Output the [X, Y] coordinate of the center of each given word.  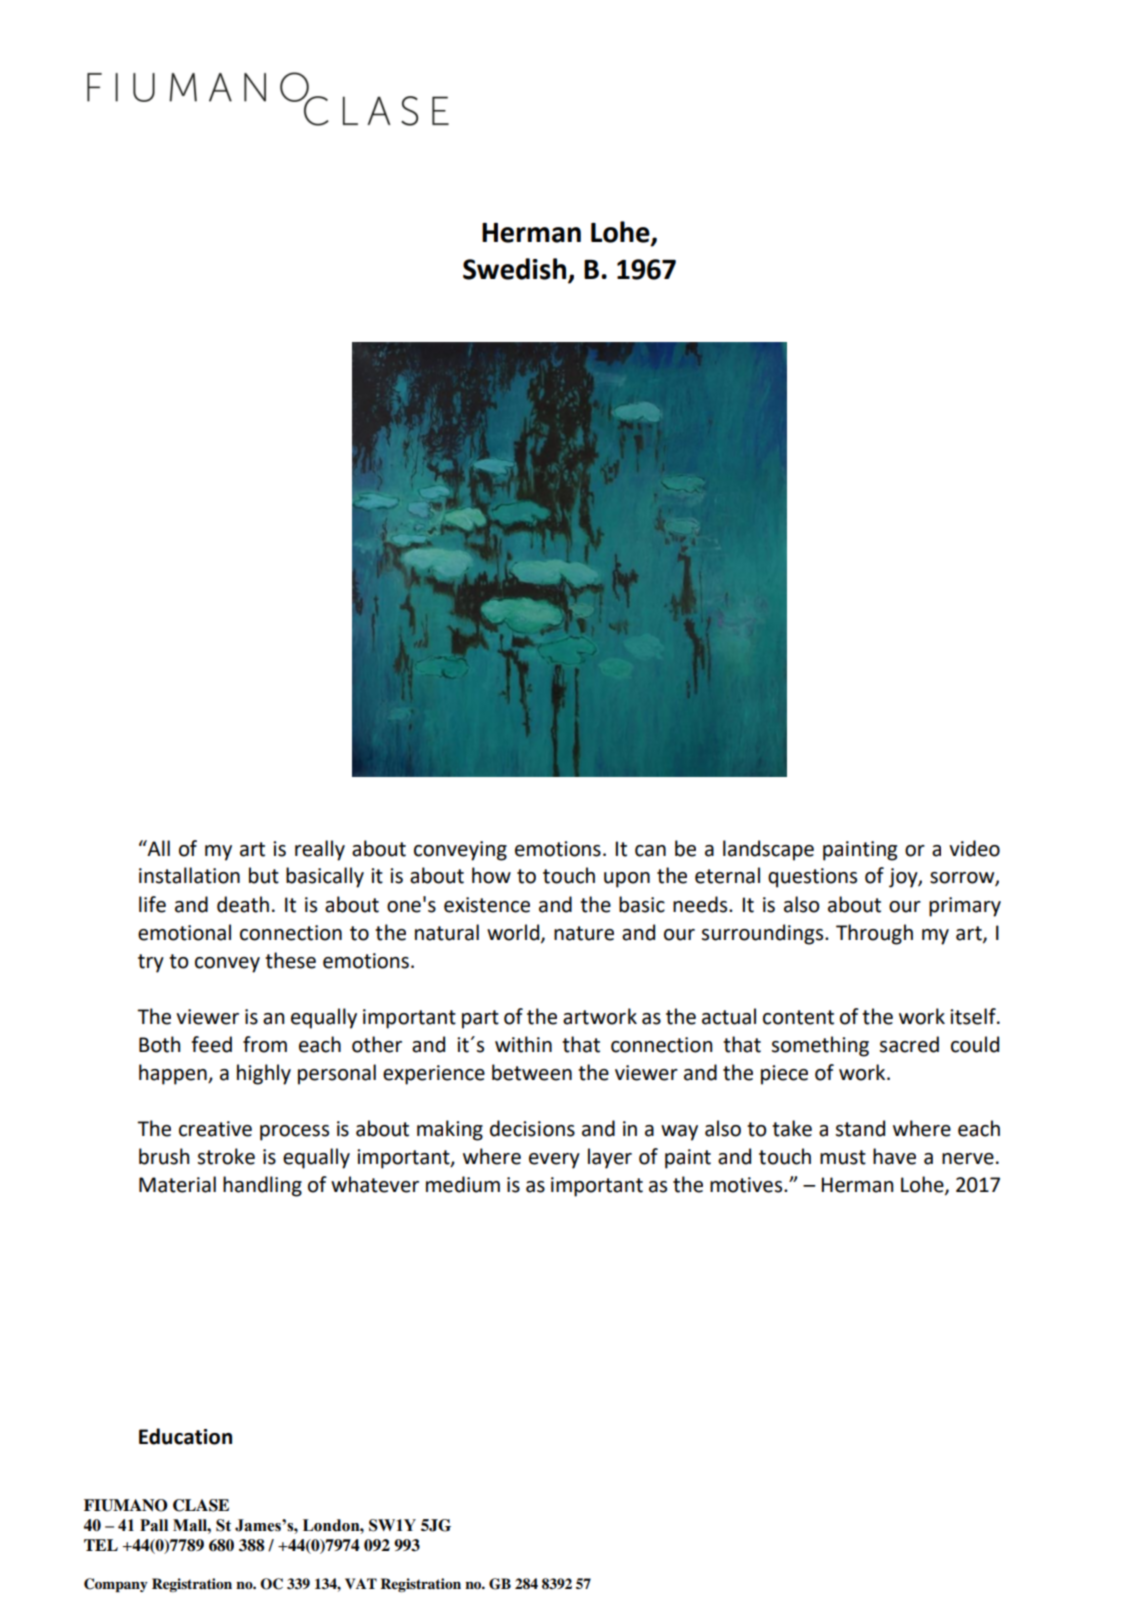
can [650, 851]
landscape [768, 850]
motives [747, 1185]
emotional [184, 932]
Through [874, 934]
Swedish [516, 270]
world [514, 933]
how [491, 875]
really [320, 850]
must [843, 1157]
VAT [361, 1583]
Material [177, 1184]
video [974, 848]
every [554, 1161]
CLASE [201, 1505]
